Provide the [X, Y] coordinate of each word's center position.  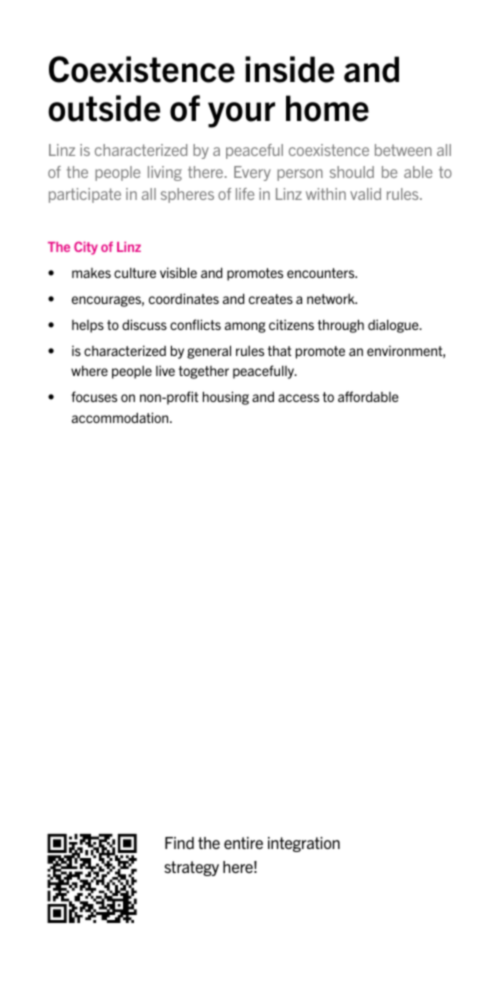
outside [104, 108]
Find [179, 843]
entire [243, 843]
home [327, 108]
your [241, 115]
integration [304, 844]
